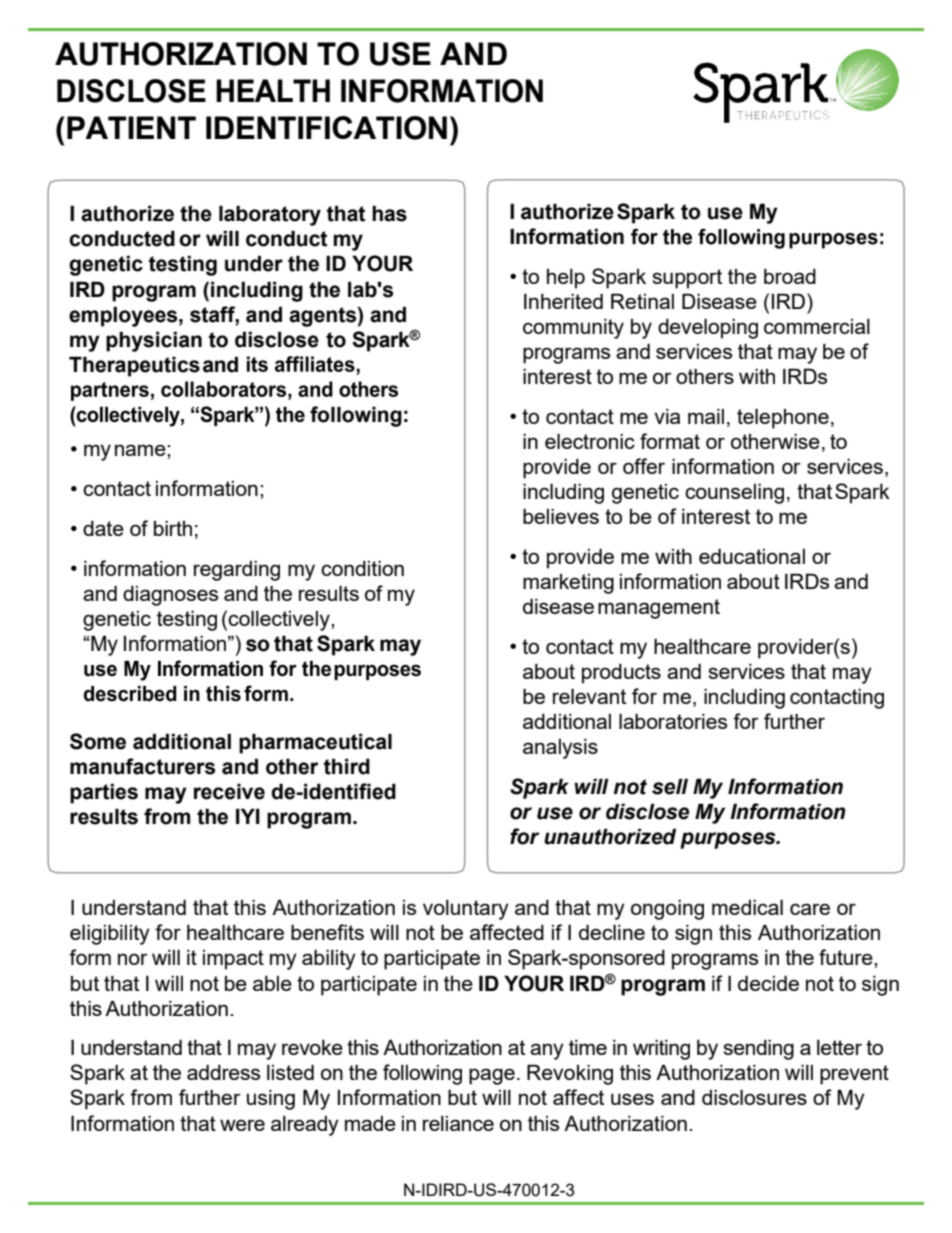  I want to click on PATIENT, so click(131, 127).
